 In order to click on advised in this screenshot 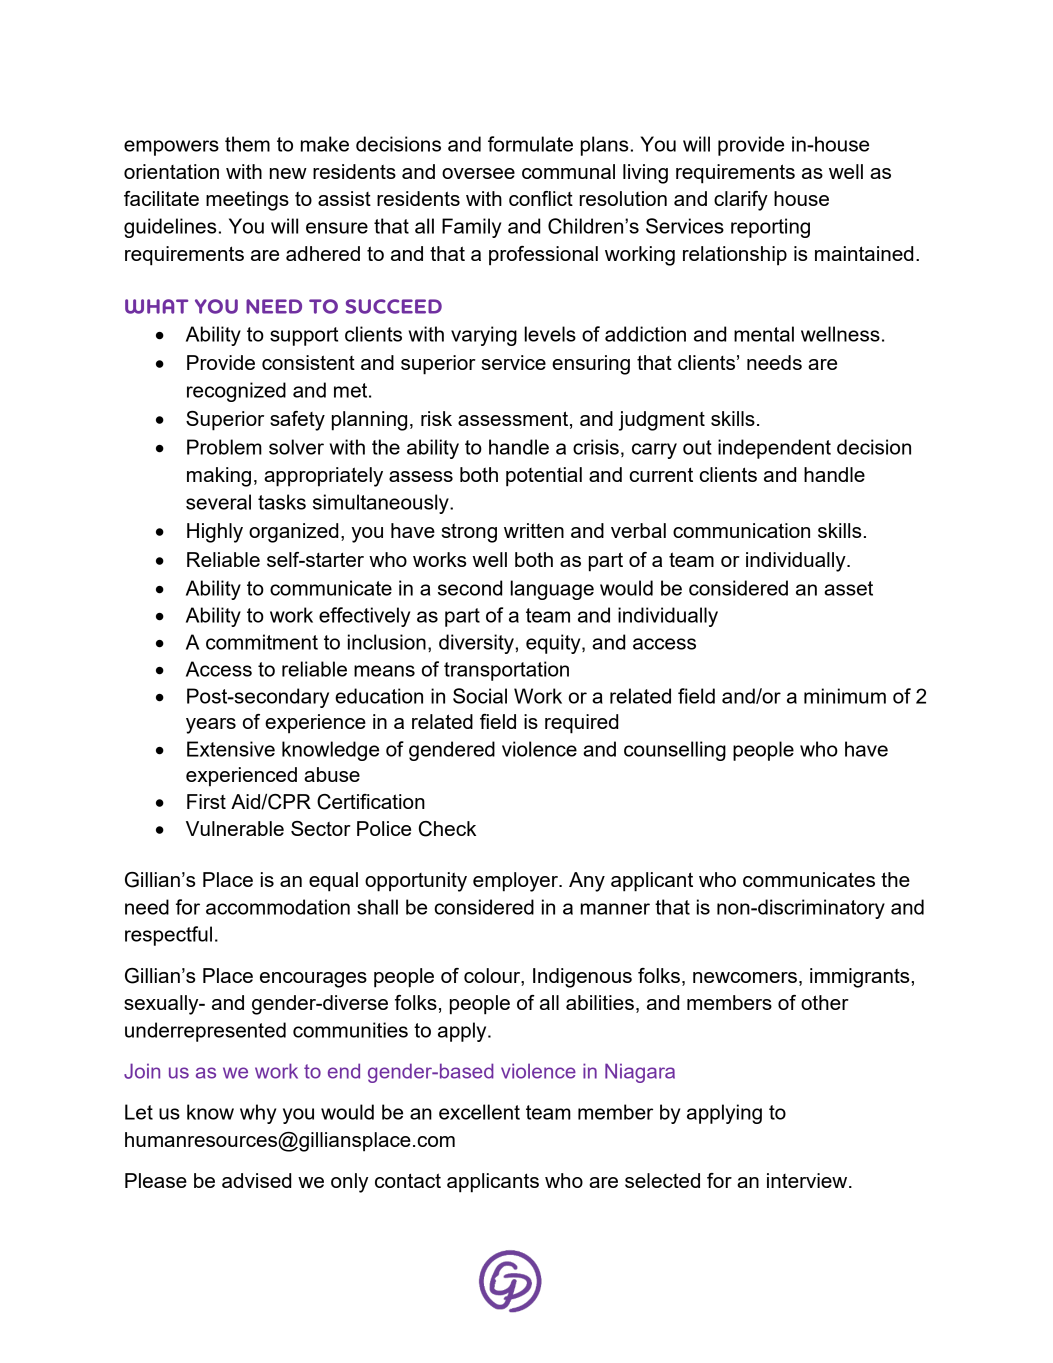, I will do `click(256, 1180)`.
